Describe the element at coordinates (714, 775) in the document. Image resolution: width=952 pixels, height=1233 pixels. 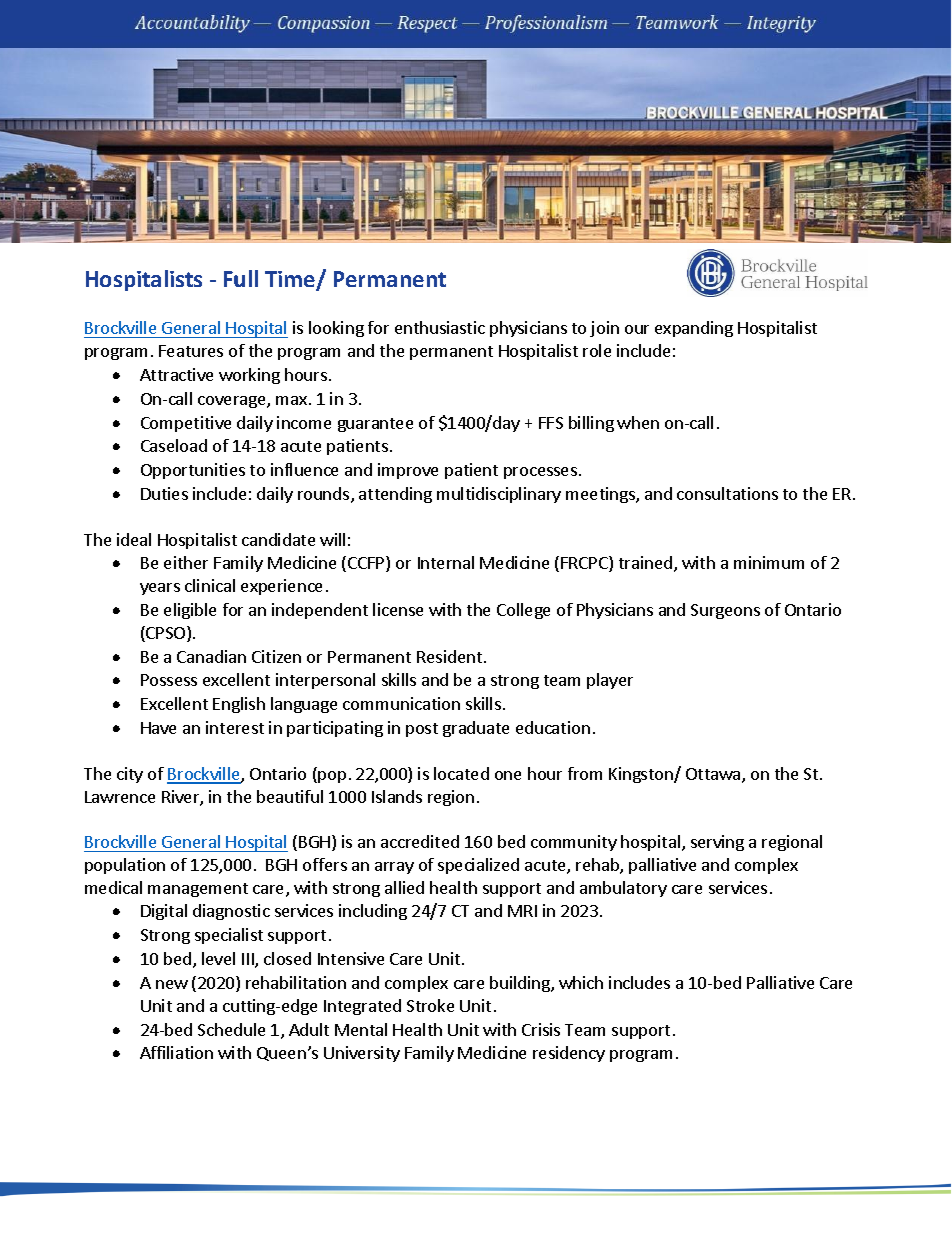
I see `Ottawa` at that location.
